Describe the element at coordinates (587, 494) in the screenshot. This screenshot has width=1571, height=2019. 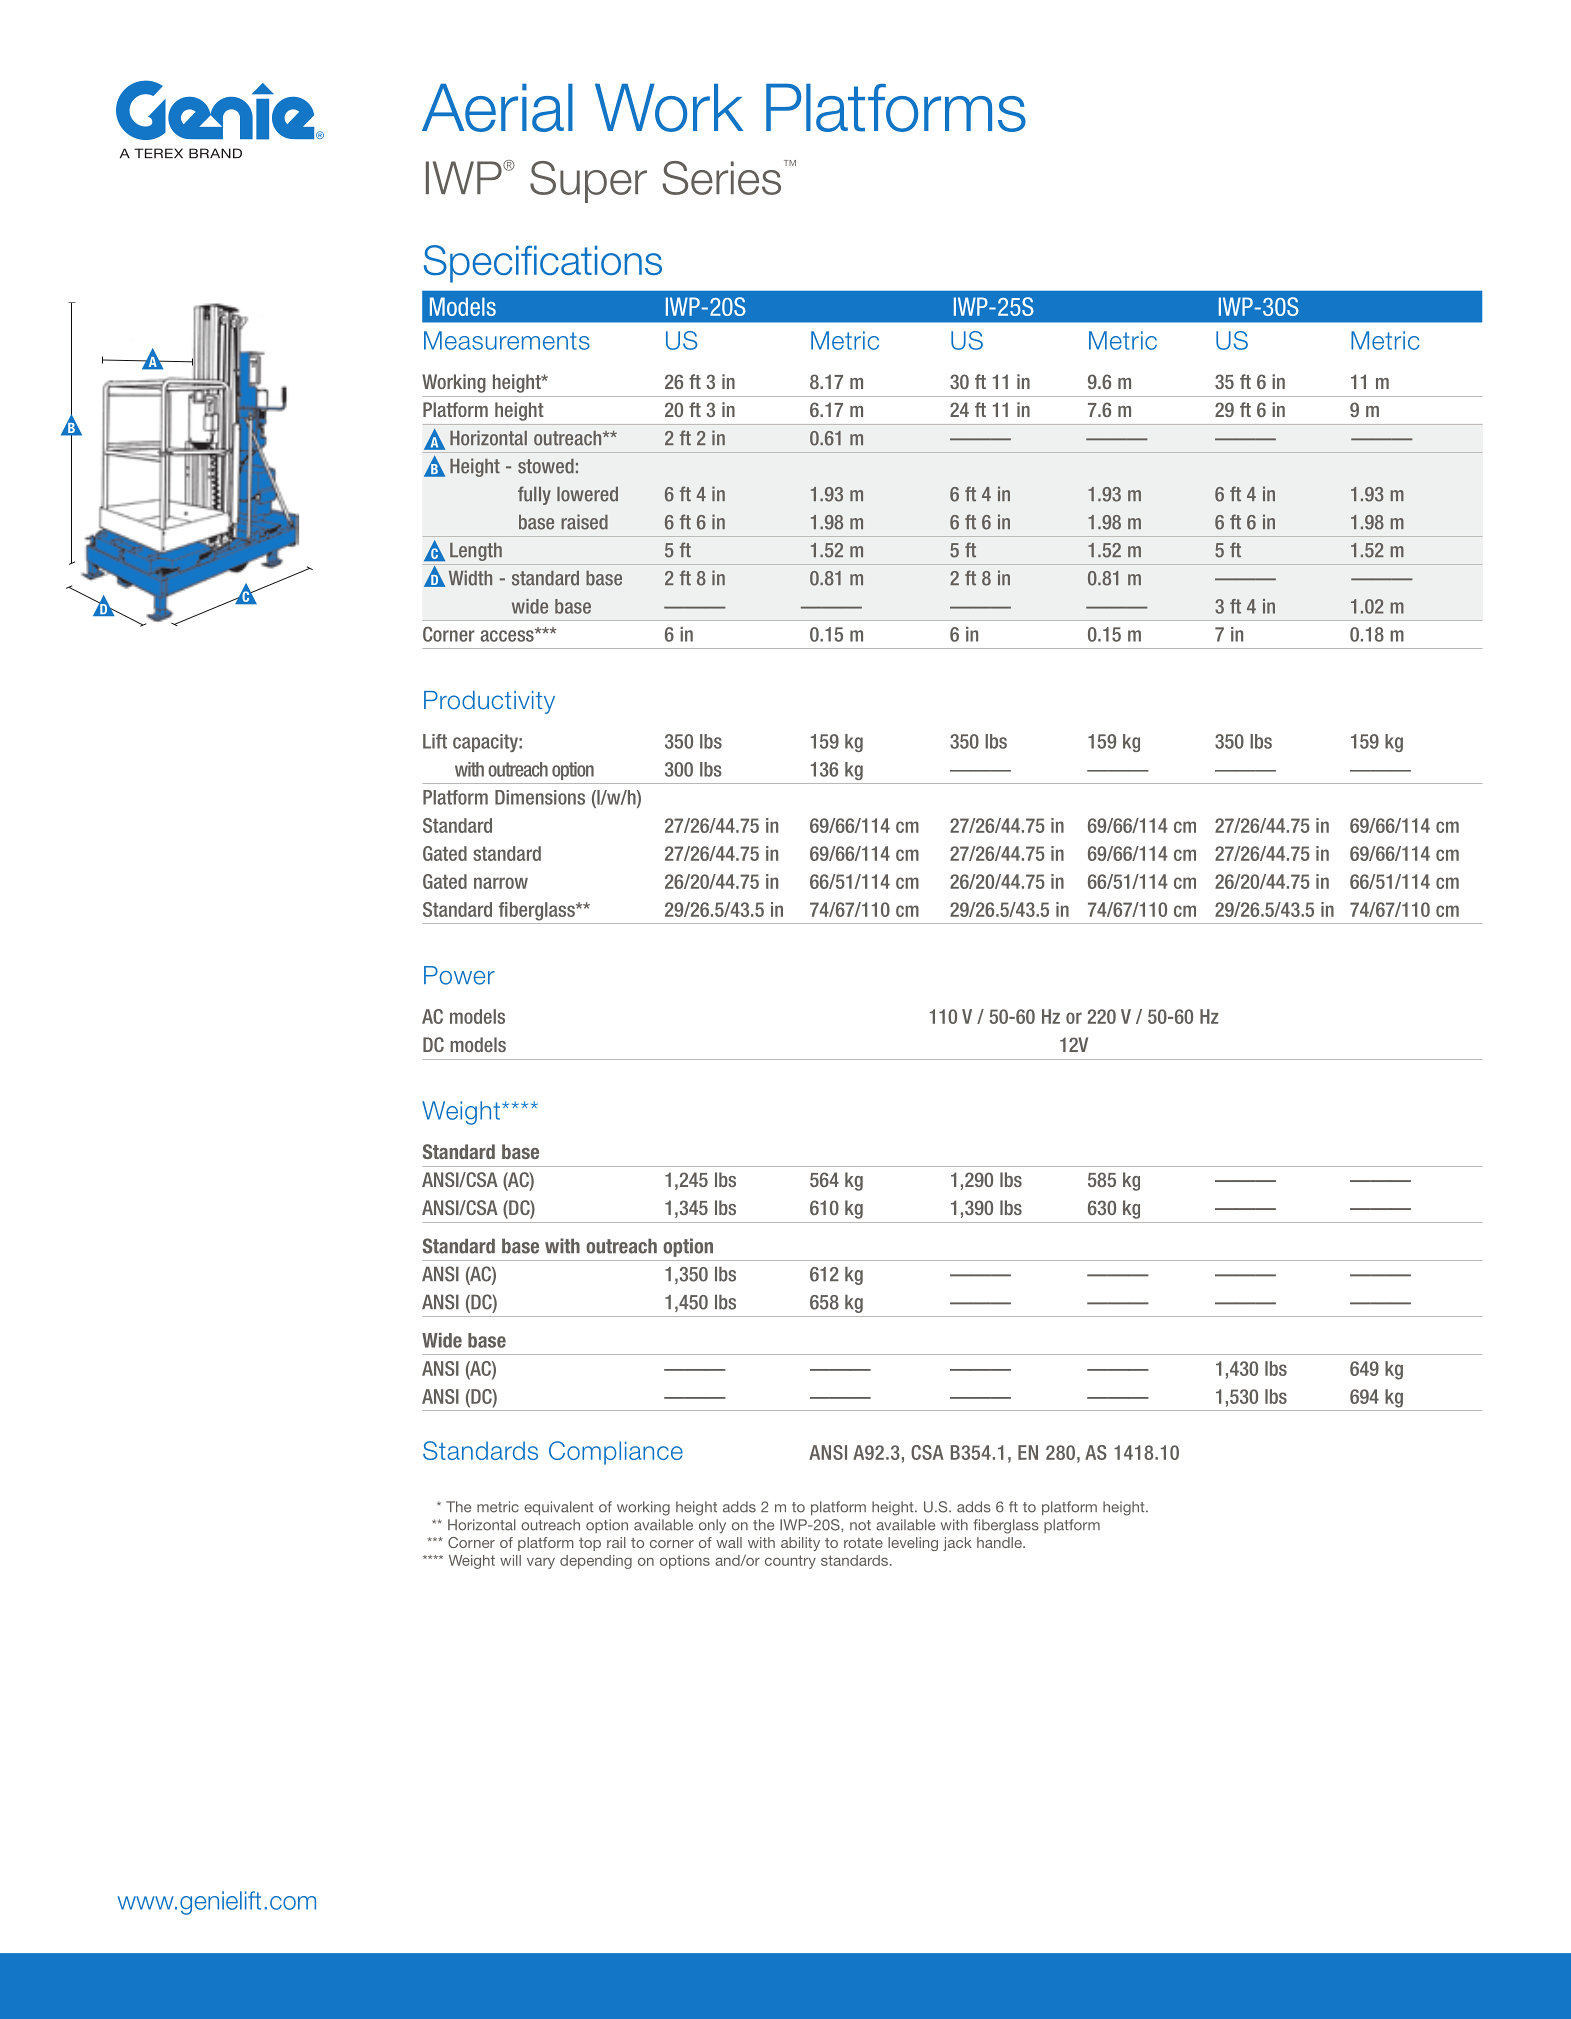
I see `lowered` at that location.
